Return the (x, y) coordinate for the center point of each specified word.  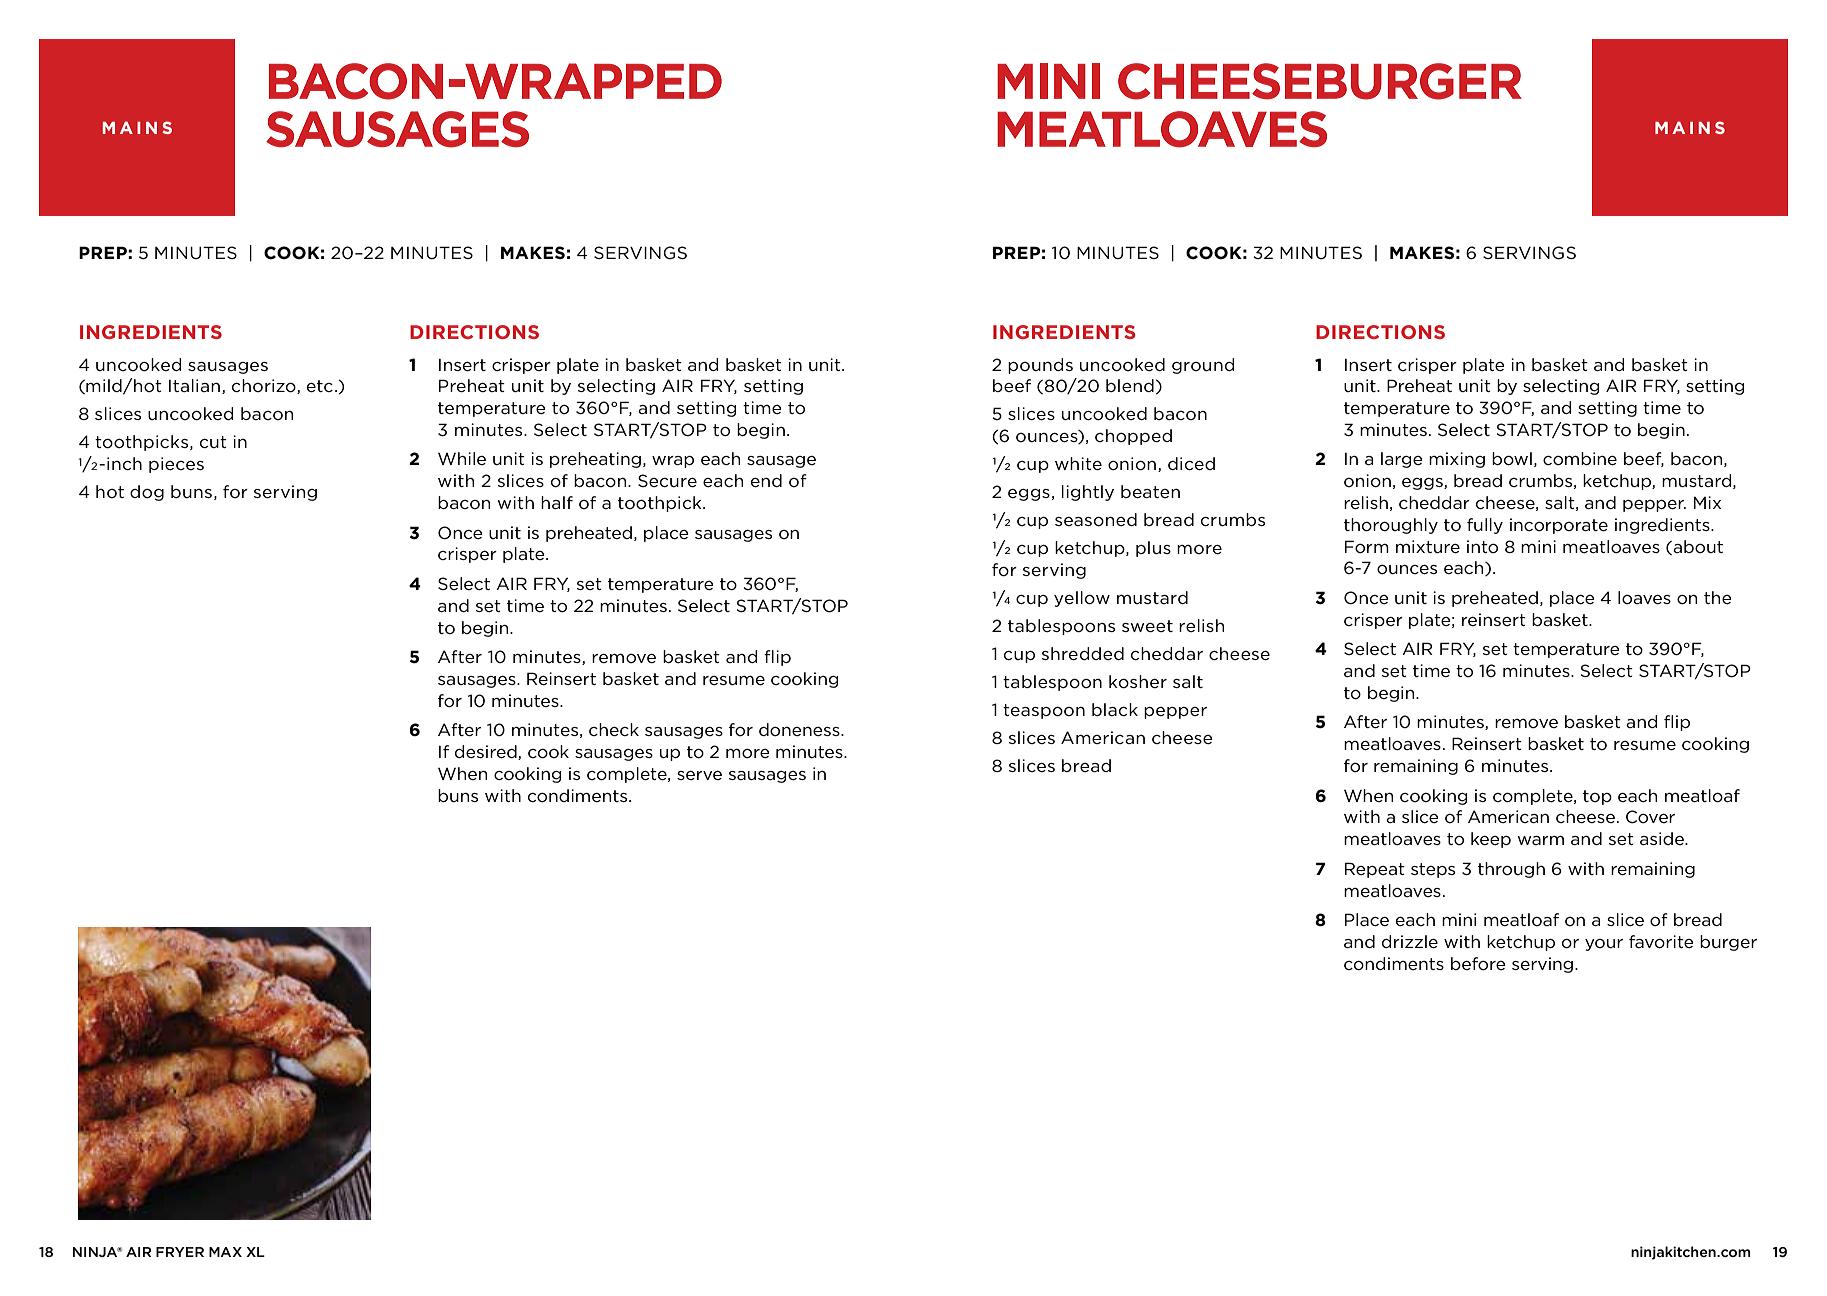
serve (699, 775)
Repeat (1375, 870)
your (1604, 945)
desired (487, 752)
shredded (1083, 653)
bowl (1512, 459)
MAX (225, 1252)
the (1718, 597)
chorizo (265, 386)
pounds (1040, 366)
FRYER (180, 1252)
